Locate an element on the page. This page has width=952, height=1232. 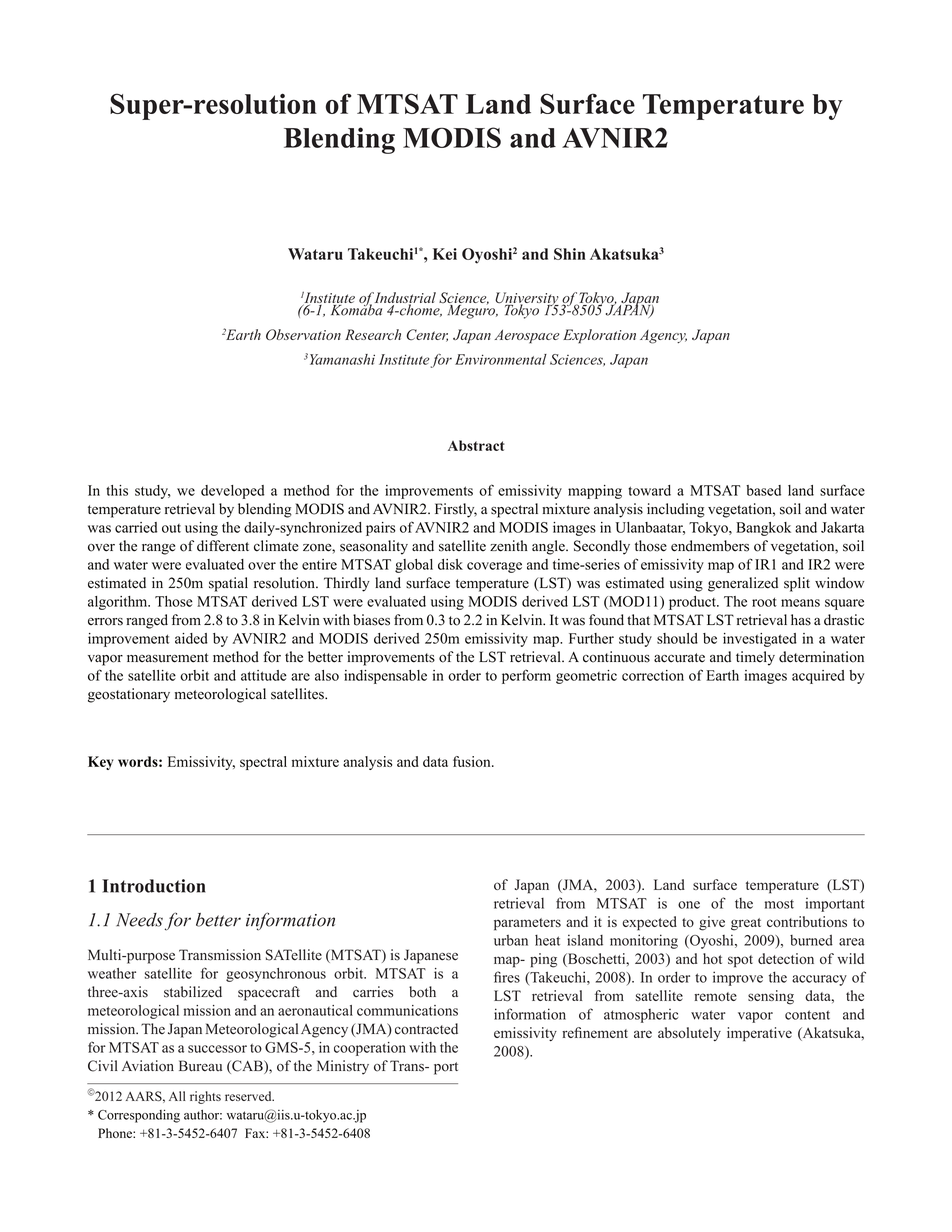
Kei is located at coordinates (445, 254).
